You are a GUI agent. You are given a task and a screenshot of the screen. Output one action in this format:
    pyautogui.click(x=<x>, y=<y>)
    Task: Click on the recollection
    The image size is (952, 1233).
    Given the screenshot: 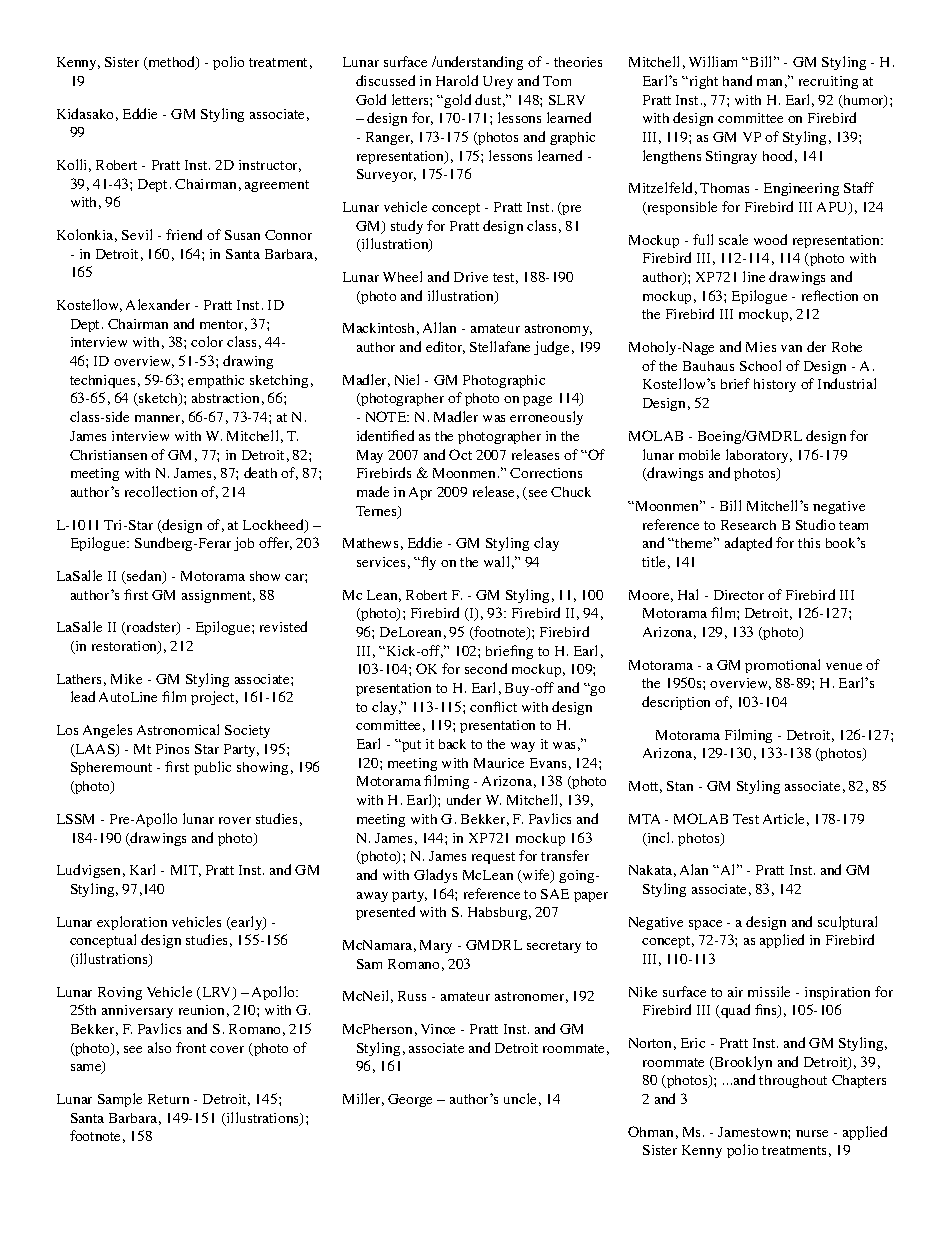 What is the action you would take?
    pyautogui.click(x=161, y=491)
